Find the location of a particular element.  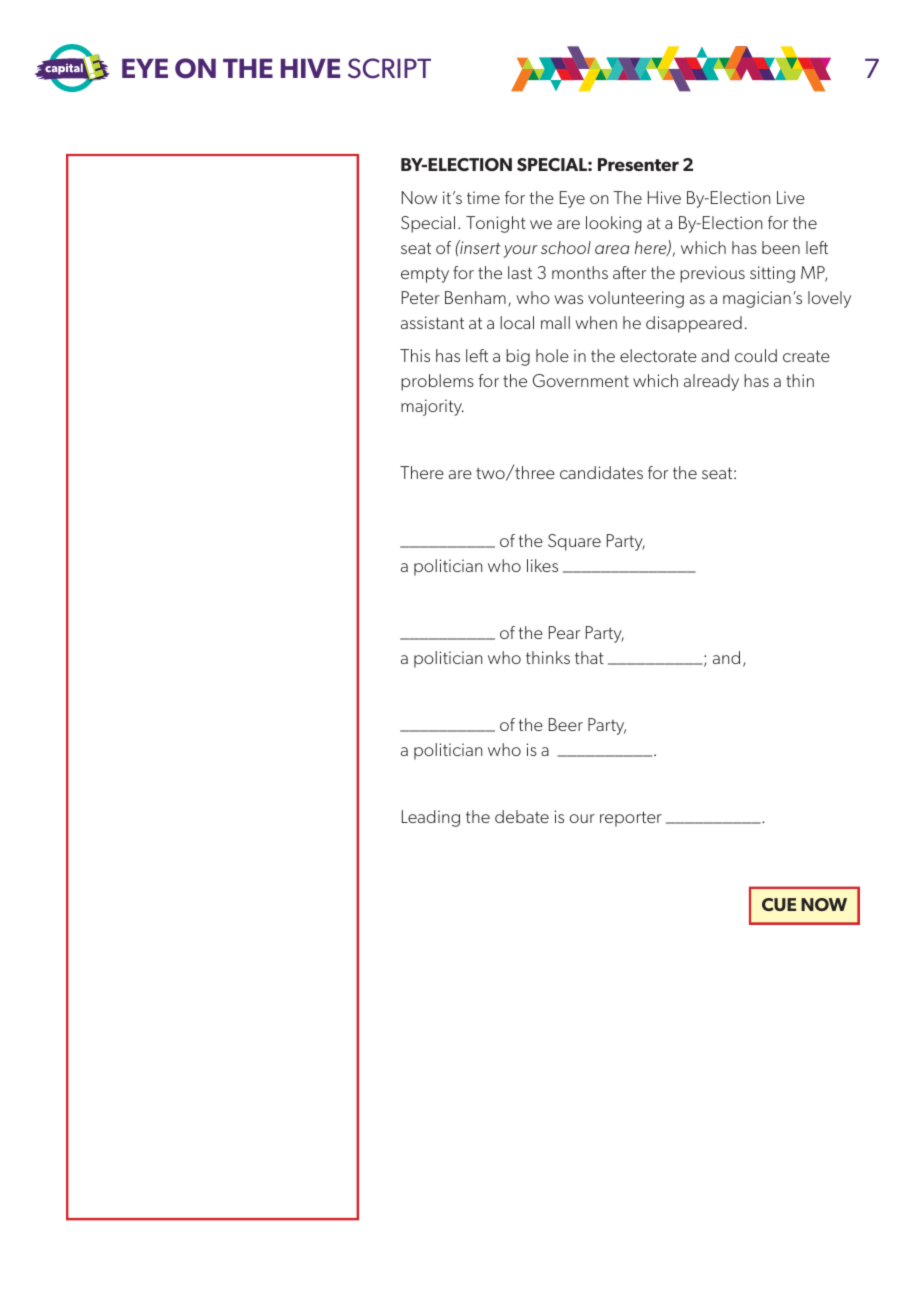

Beer is located at coordinates (566, 724).
